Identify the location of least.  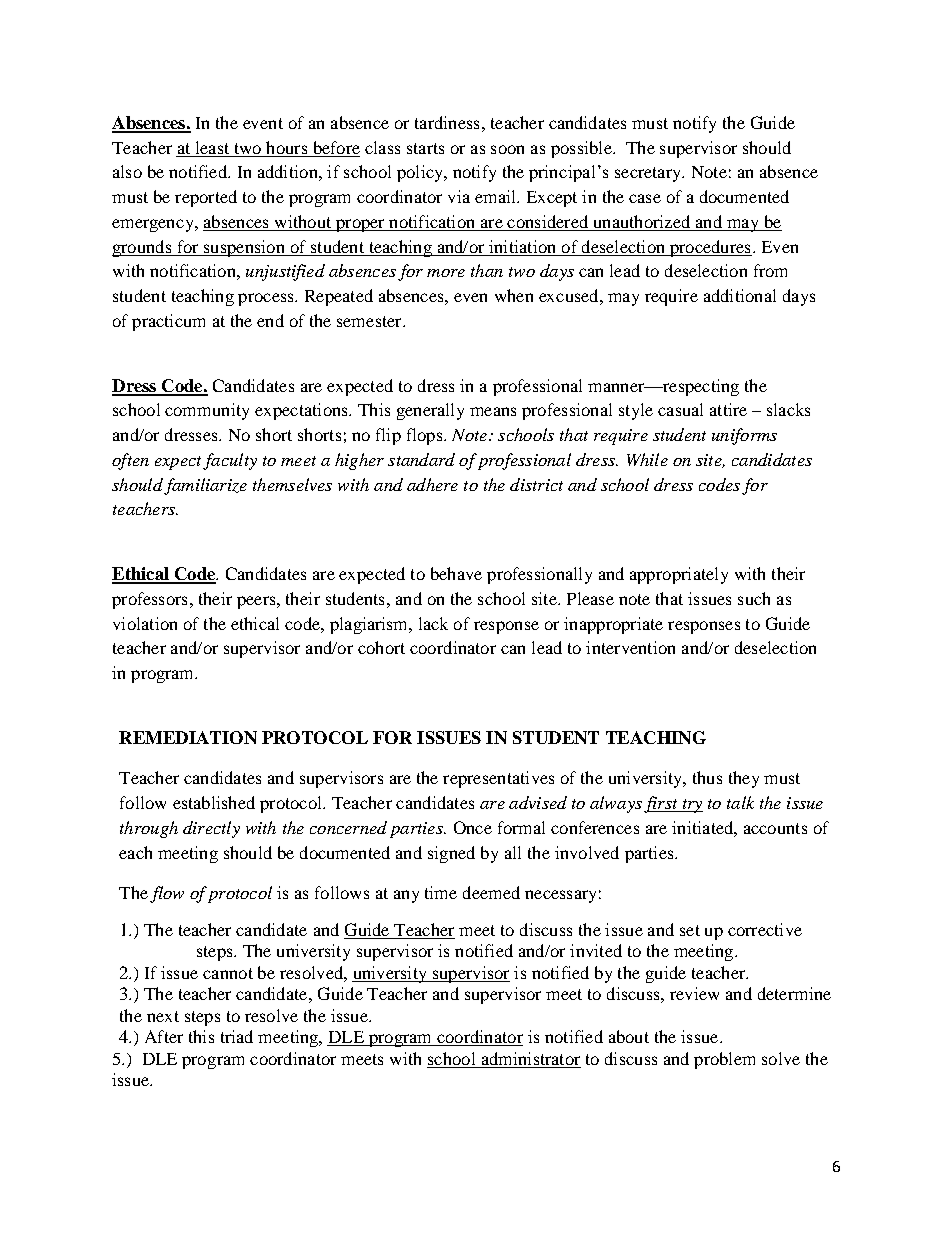
(212, 147).
